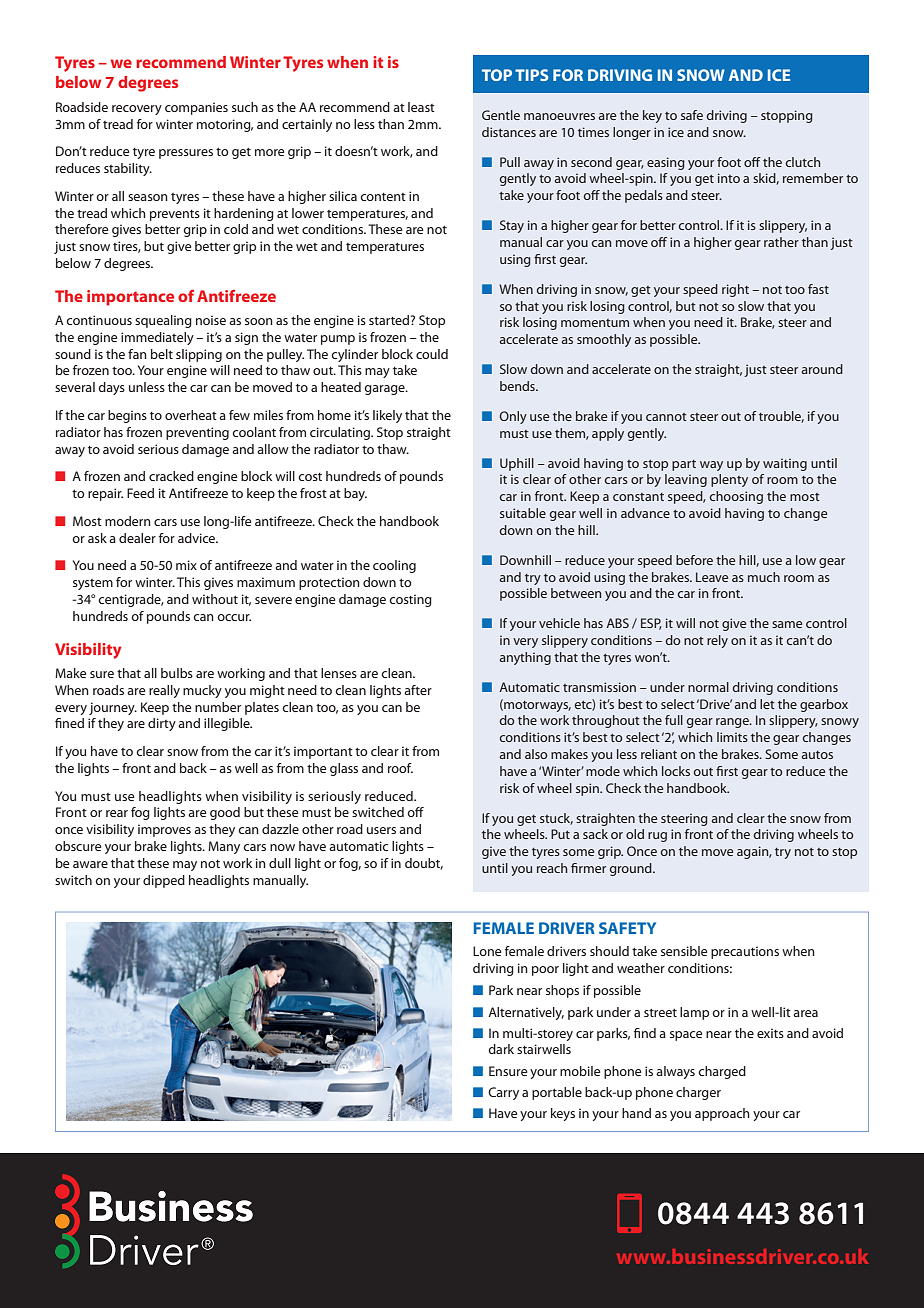 The image size is (924, 1308). I want to click on precautions, so click(745, 952).
